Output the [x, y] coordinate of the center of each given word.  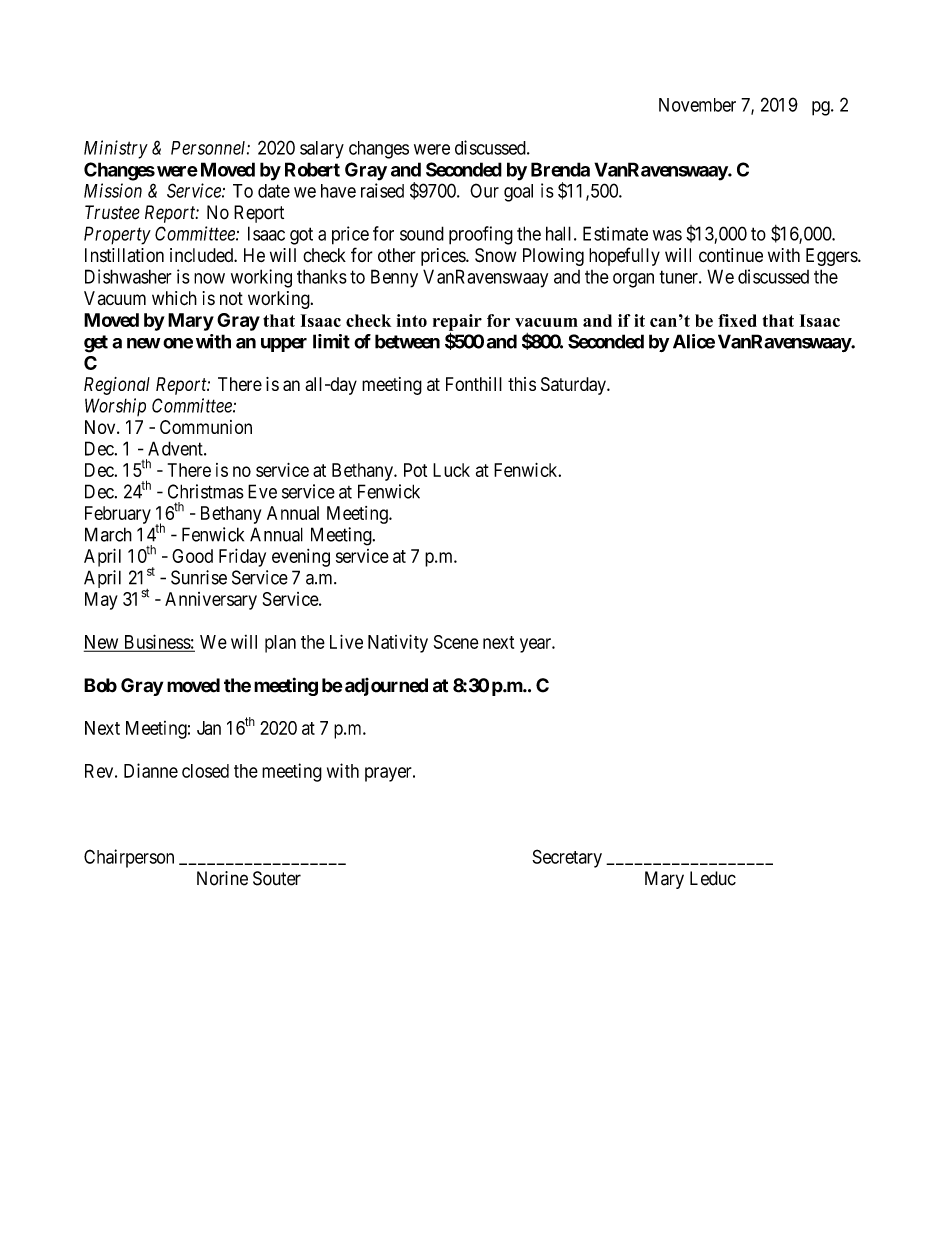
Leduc [713, 878]
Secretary [567, 858]
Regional [117, 386]
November [697, 105]
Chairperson [129, 858]
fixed [737, 320]
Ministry [116, 149]
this [522, 384]
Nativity [398, 643]
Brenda [560, 169]
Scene [456, 642]
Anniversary [211, 601]
